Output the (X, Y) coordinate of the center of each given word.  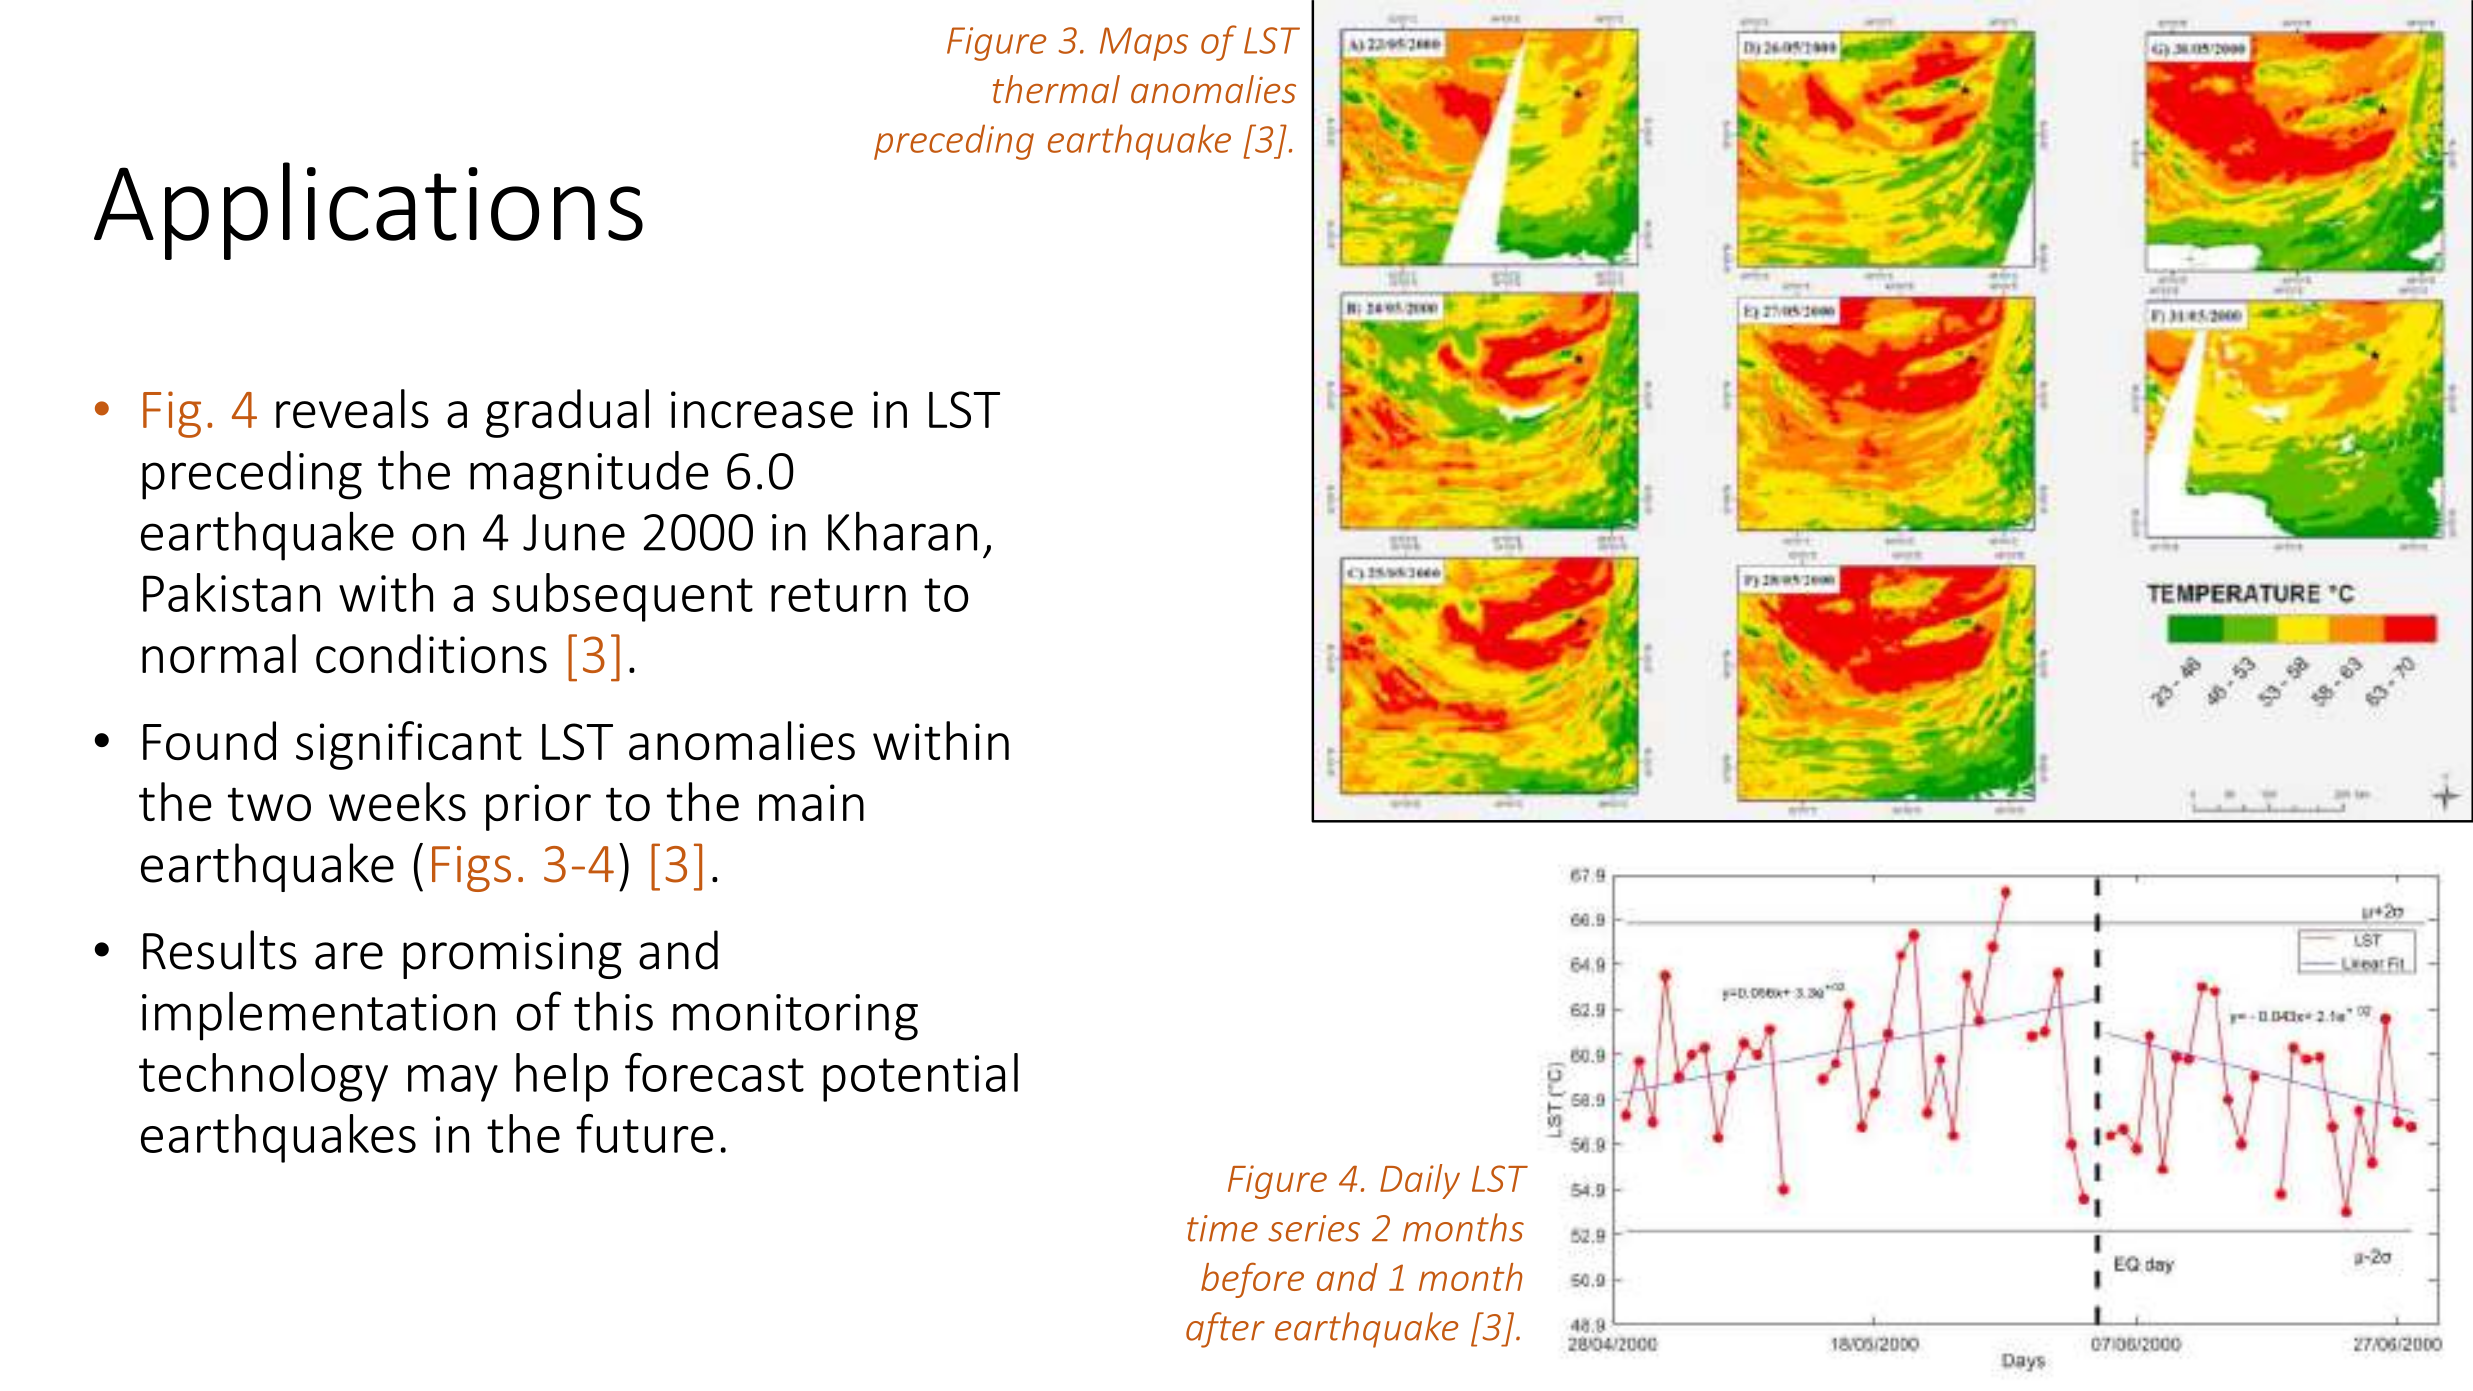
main (811, 803)
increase (762, 410)
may (453, 1083)
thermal (1056, 89)
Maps (1144, 44)
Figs (471, 869)
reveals (352, 409)
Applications (368, 211)
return (838, 595)
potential (920, 1077)
